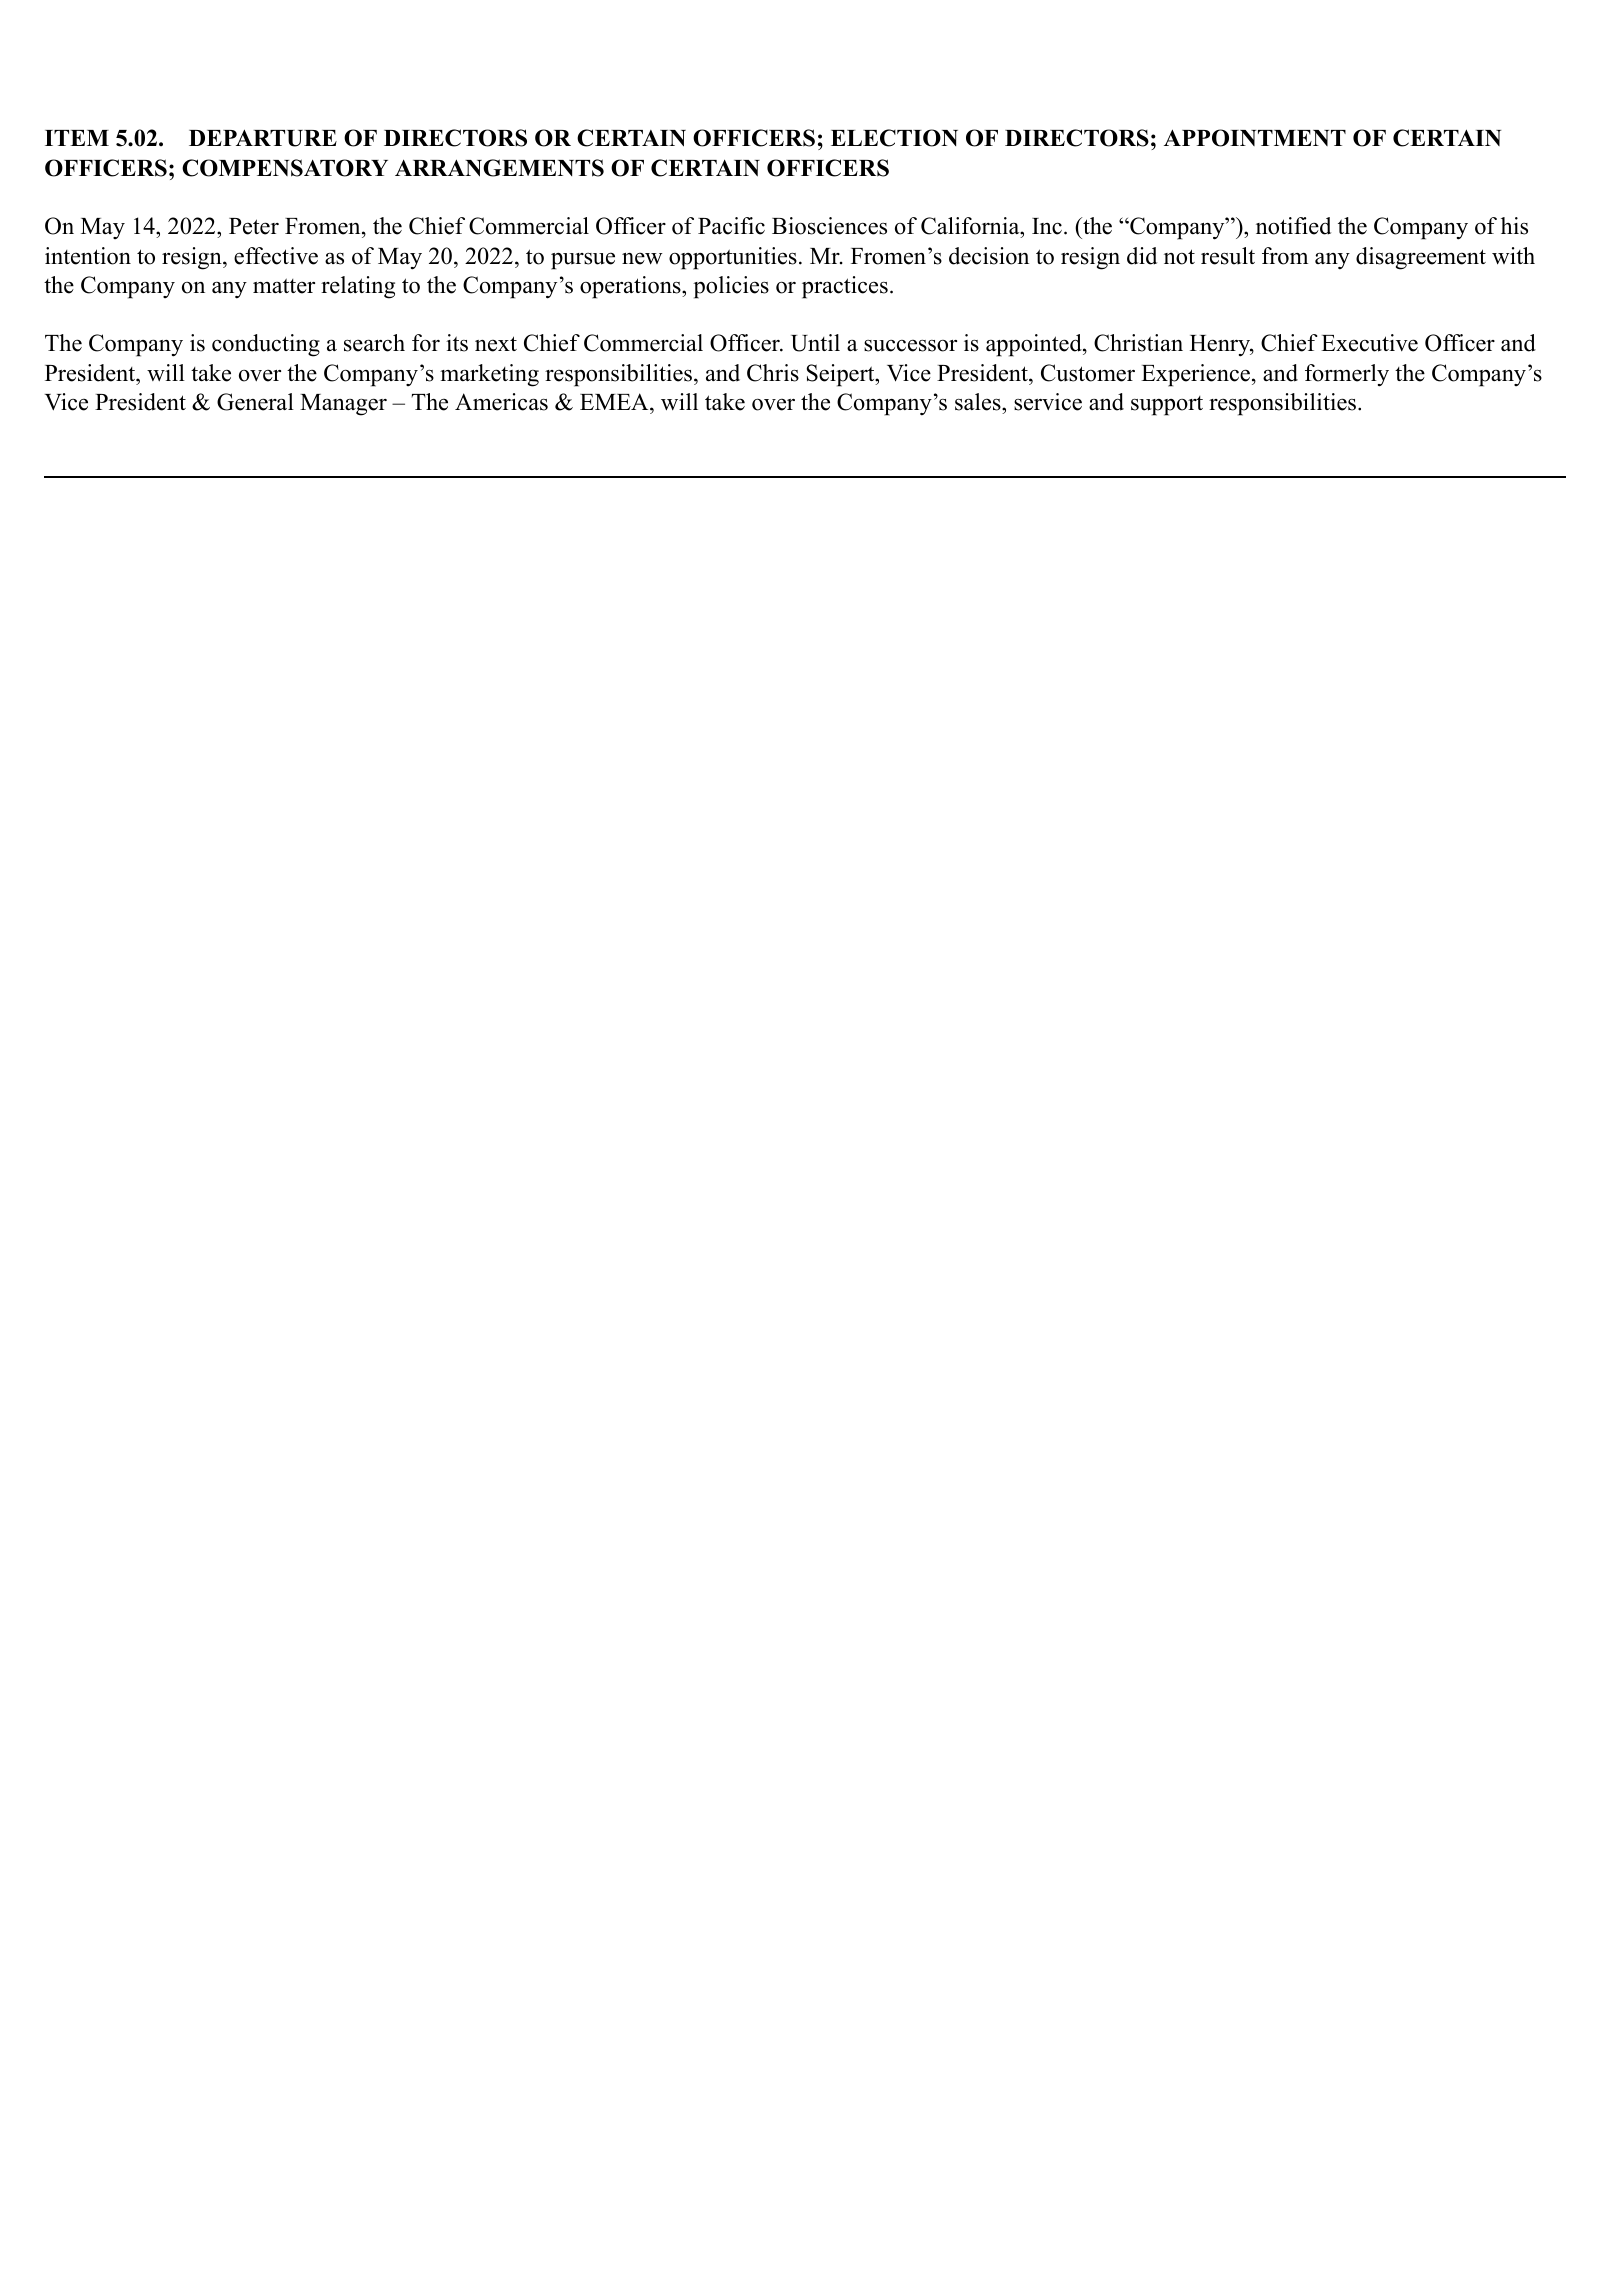  Describe the element at coordinates (979, 402) in the document. I see `sales` at that location.
